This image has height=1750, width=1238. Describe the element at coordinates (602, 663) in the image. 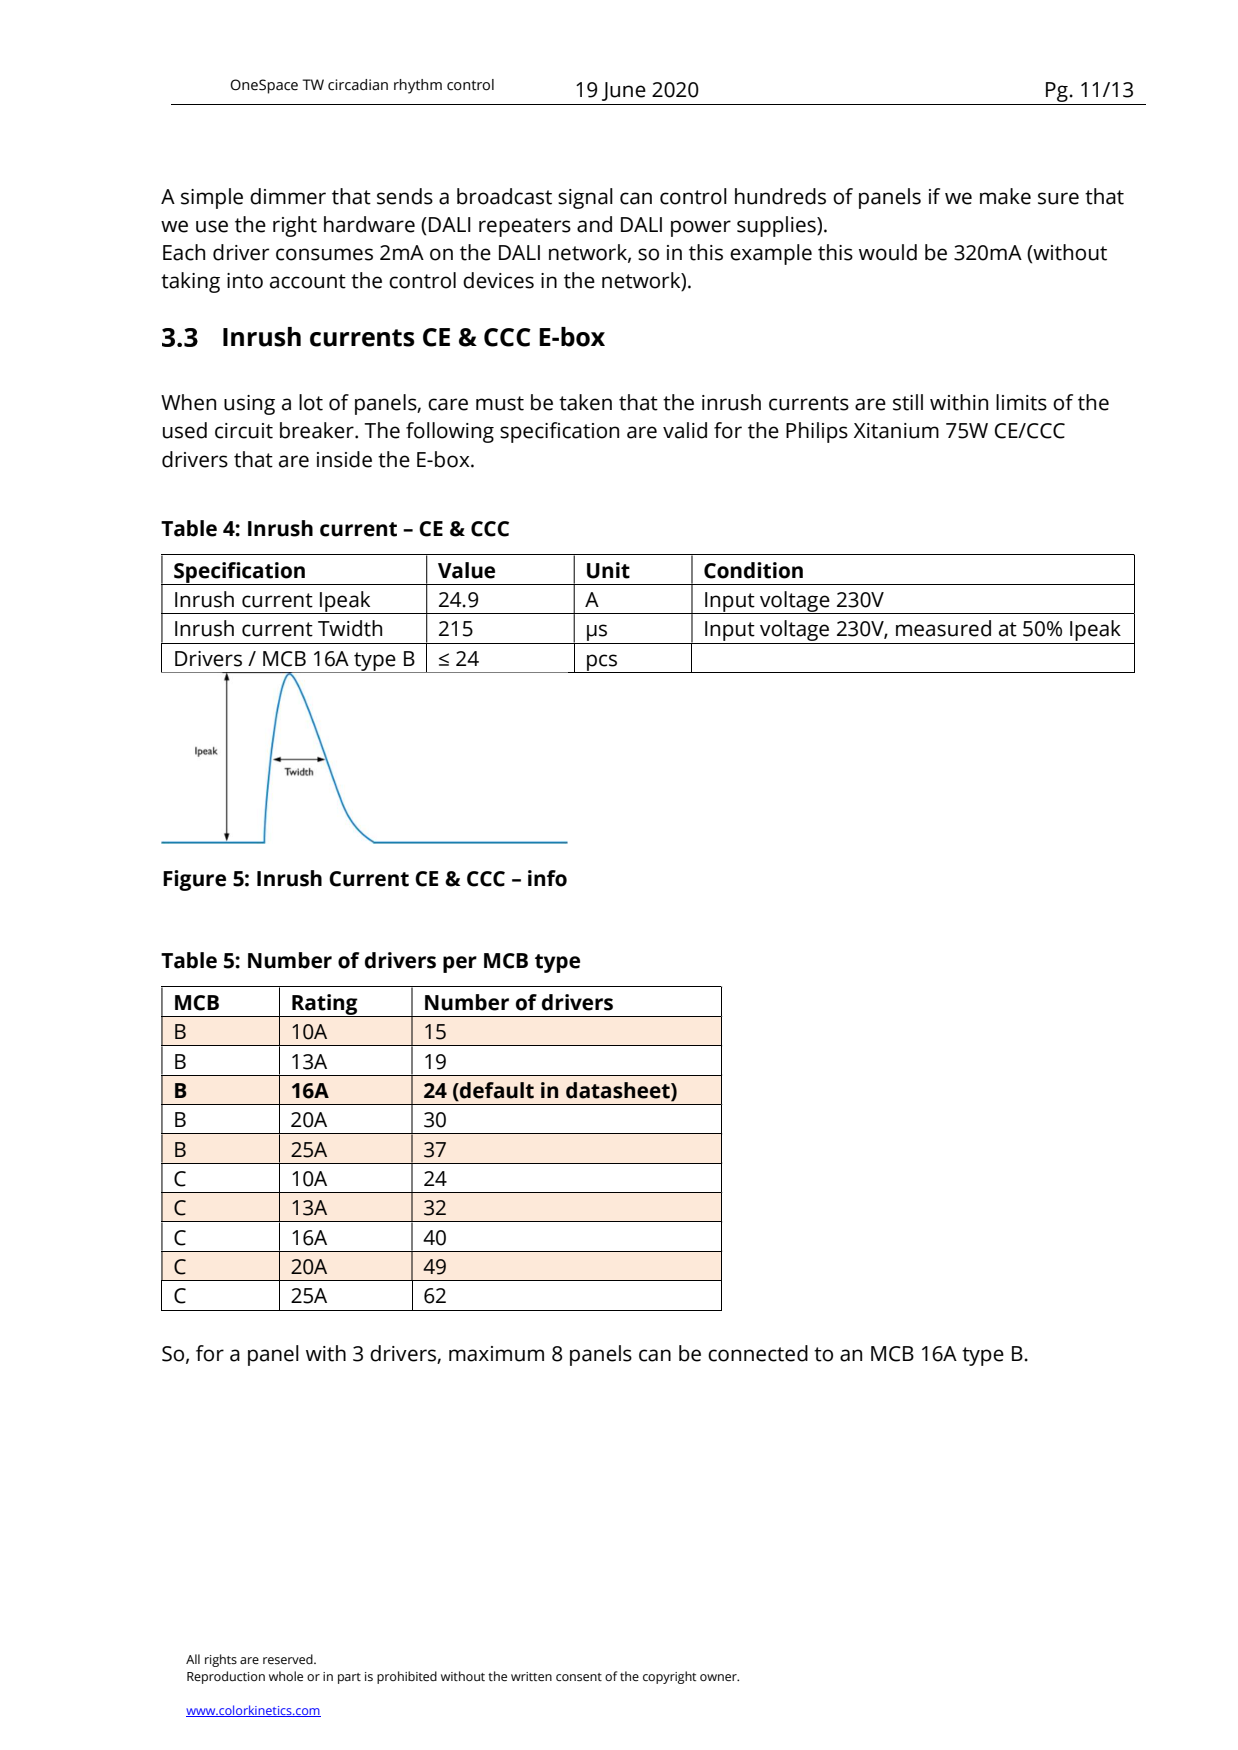

I see `pcs` at that location.
